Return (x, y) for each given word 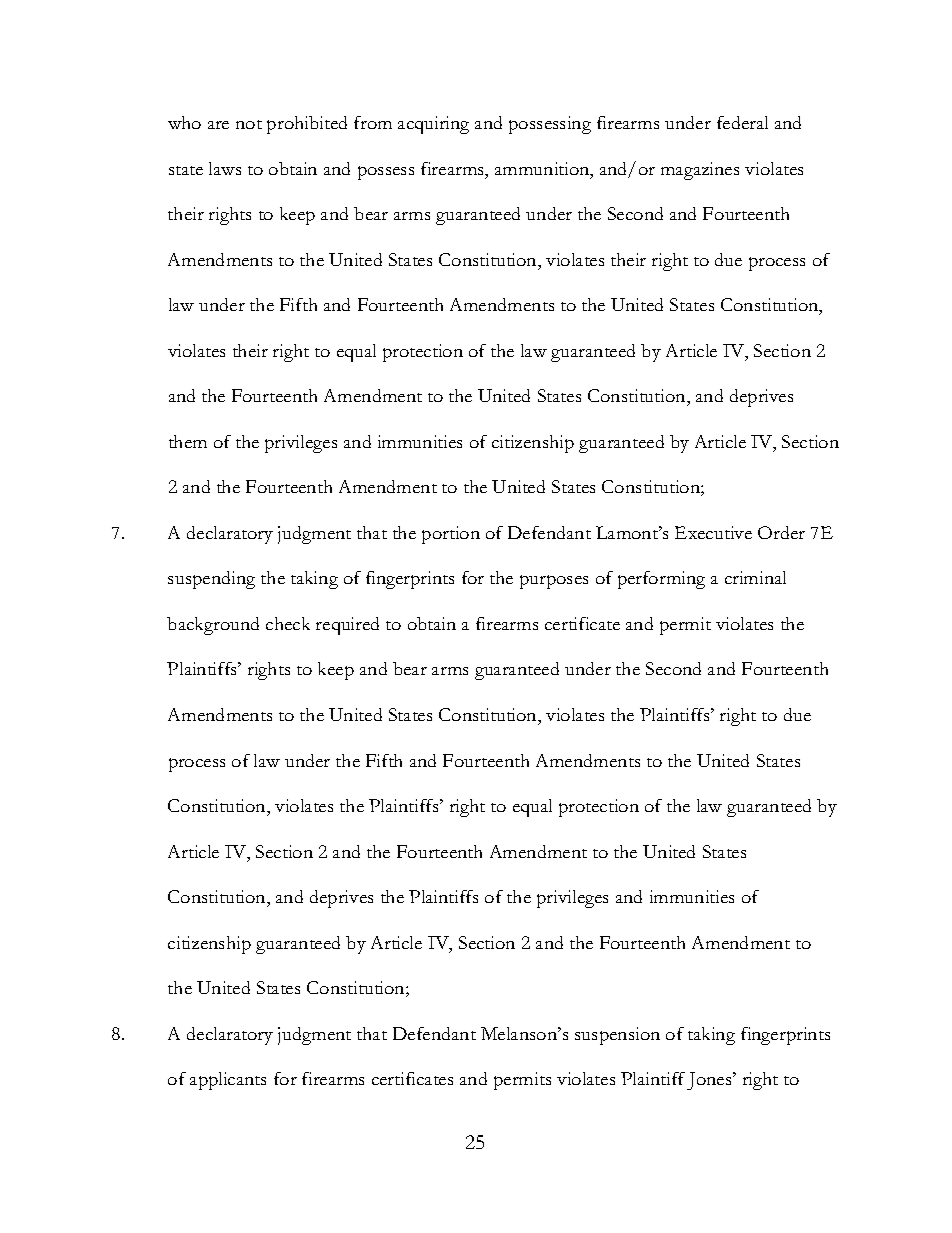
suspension (617, 1036)
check (288, 623)
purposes (554, 582)
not (249, 124)
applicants (228, 1081)
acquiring (433, 125)
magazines (700, 171)
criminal (755, 577)
